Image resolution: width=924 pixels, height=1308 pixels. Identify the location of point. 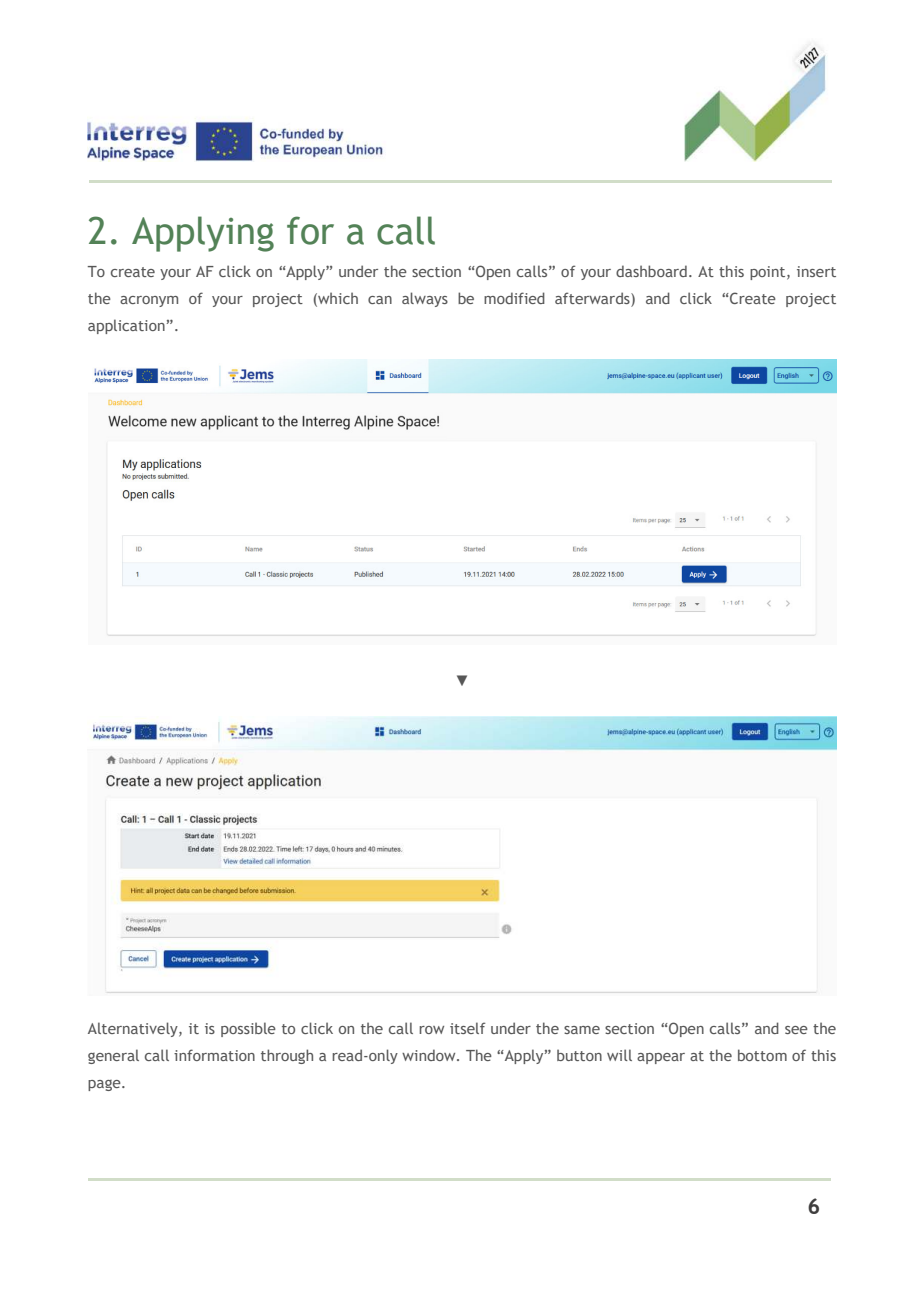
(769, 273).
